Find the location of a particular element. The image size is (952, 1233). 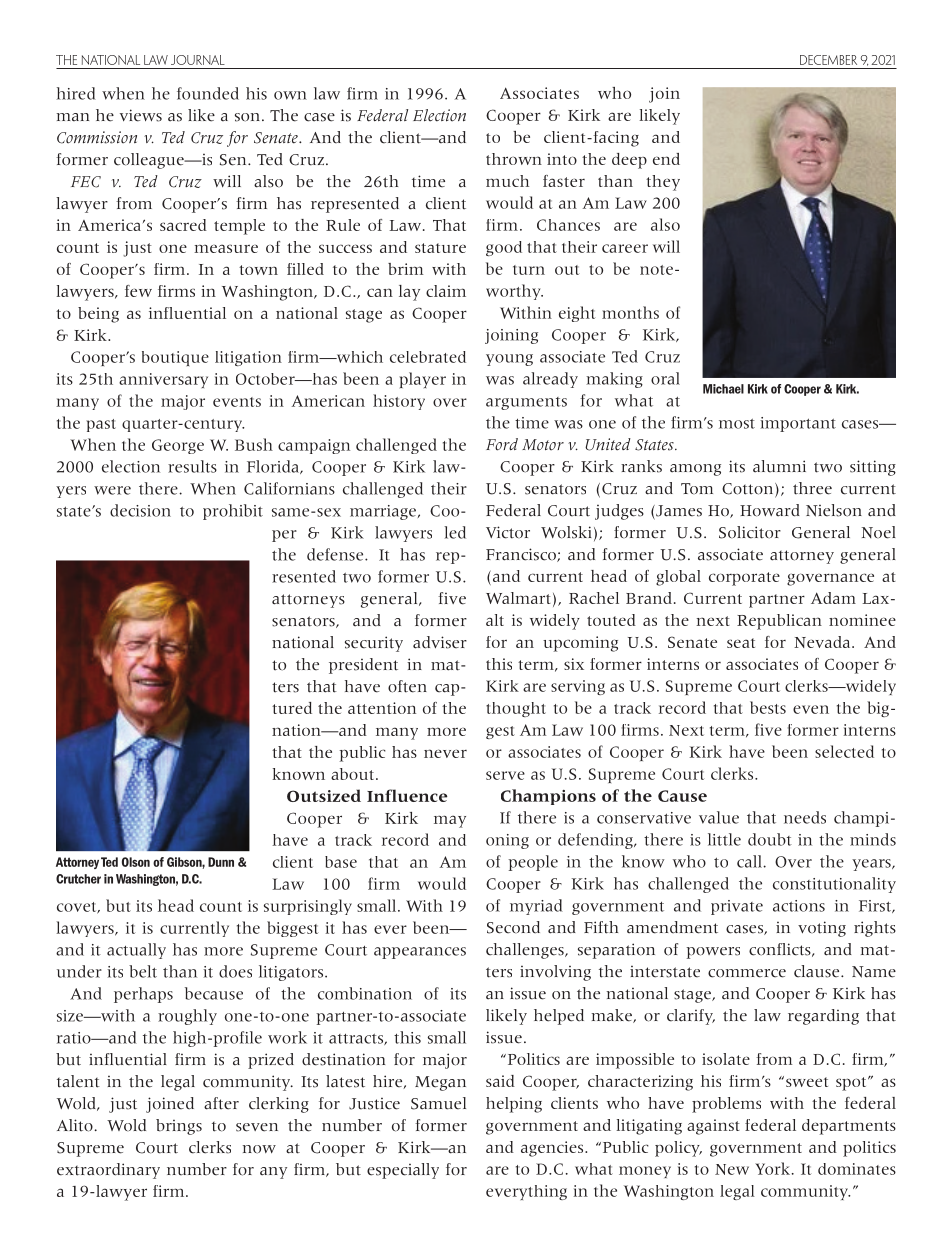

people is located at coordinates (533, 863).
